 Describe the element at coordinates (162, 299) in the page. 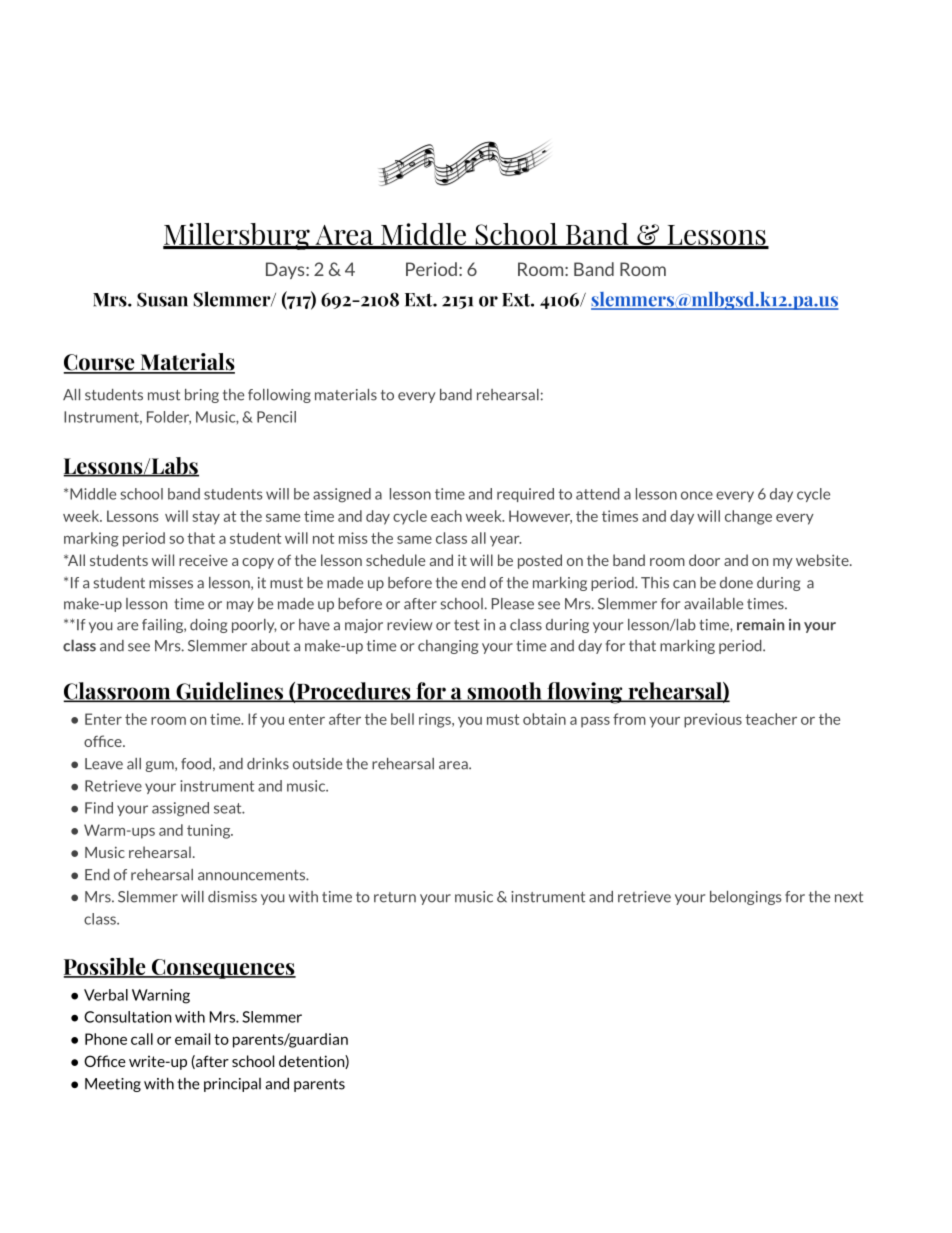

I see `Susan` at that location.
